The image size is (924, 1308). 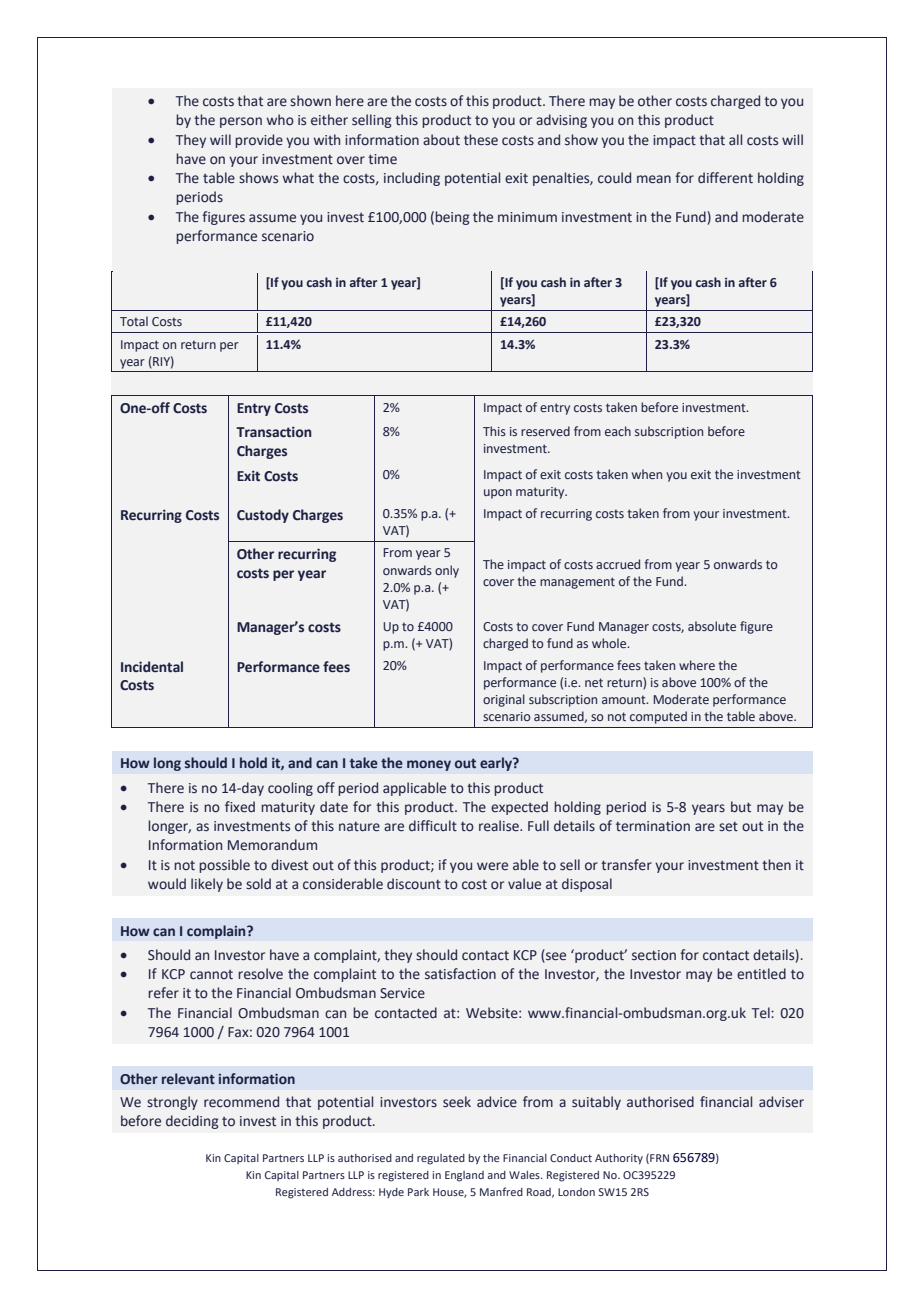 I want to click on about, so click(x=441, y=140).
